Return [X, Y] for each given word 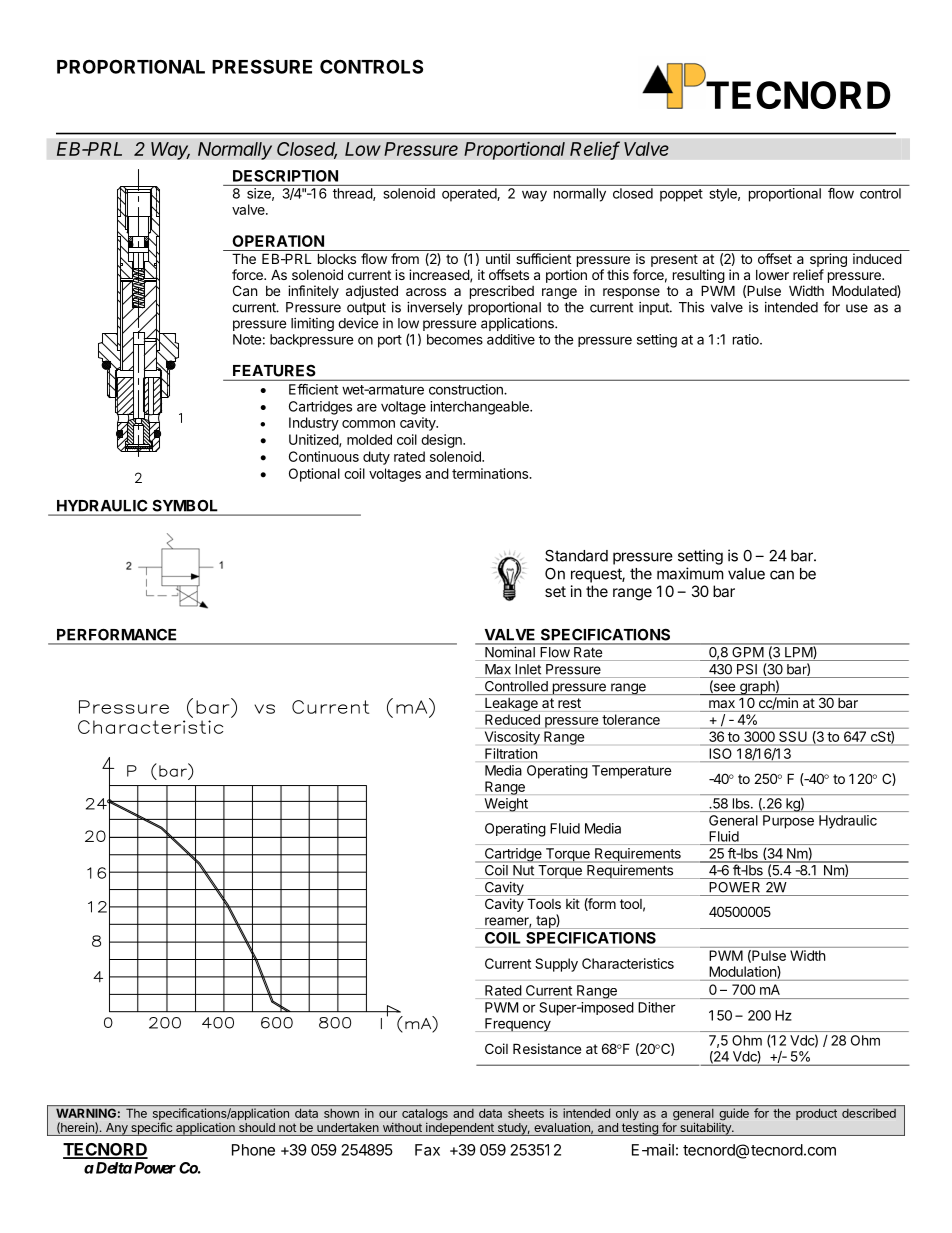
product [816, 1114]
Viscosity [512, 738]
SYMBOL [185, 506]
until [498, 258]
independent [460, 1129]
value [746, 574]
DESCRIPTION [285, 176]
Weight [506, 805]
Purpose [788, 822]
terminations [491, 473]
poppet [681, 195]
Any [117, 1129]
